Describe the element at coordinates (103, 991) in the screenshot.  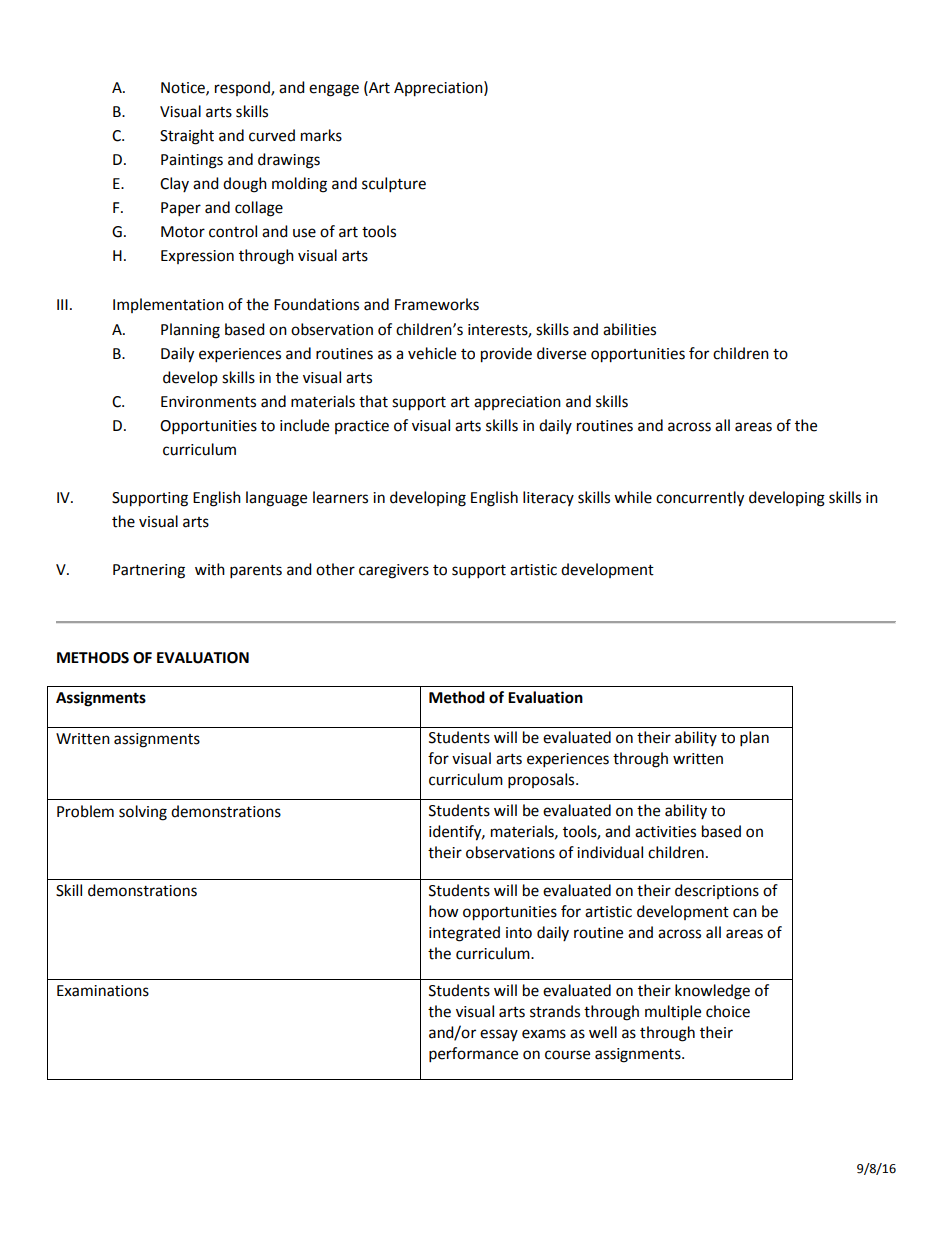
I see `Examinations` at that location.
